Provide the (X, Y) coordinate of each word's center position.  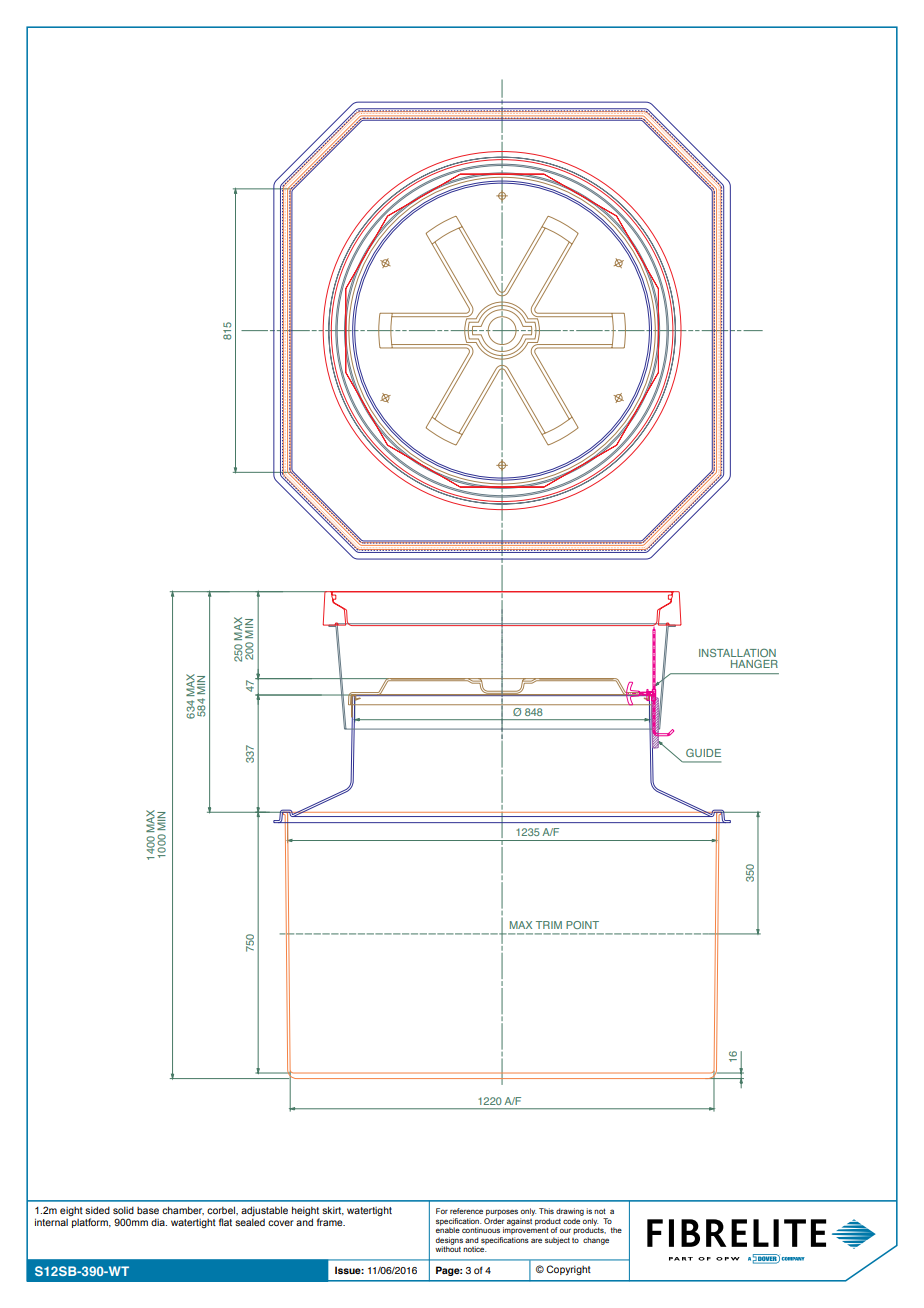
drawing (570, 1212)
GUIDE (703, 753)
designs (449, 1242)
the (616, 1230)
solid (123, 1210)
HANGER (754, 664)
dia (159, 1222)
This (546, 1211)
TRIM (549, 925)
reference (466, 1211)
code (572, 1219)
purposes (502, 1212)
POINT (582, 925)
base (148, 1210)
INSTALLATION (737, 652)
